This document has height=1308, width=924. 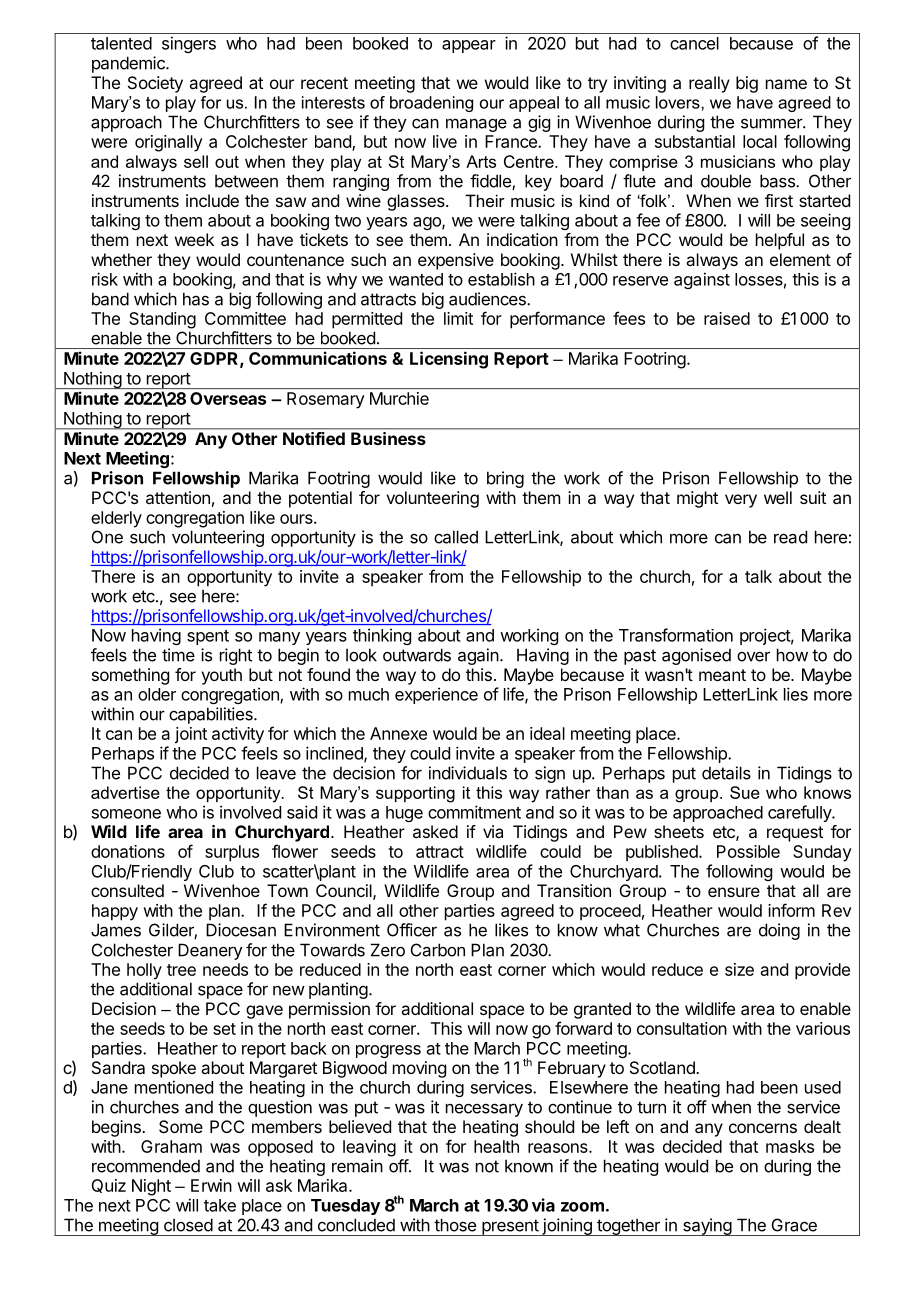 I want to click on size, so click(x=739, y=969).
